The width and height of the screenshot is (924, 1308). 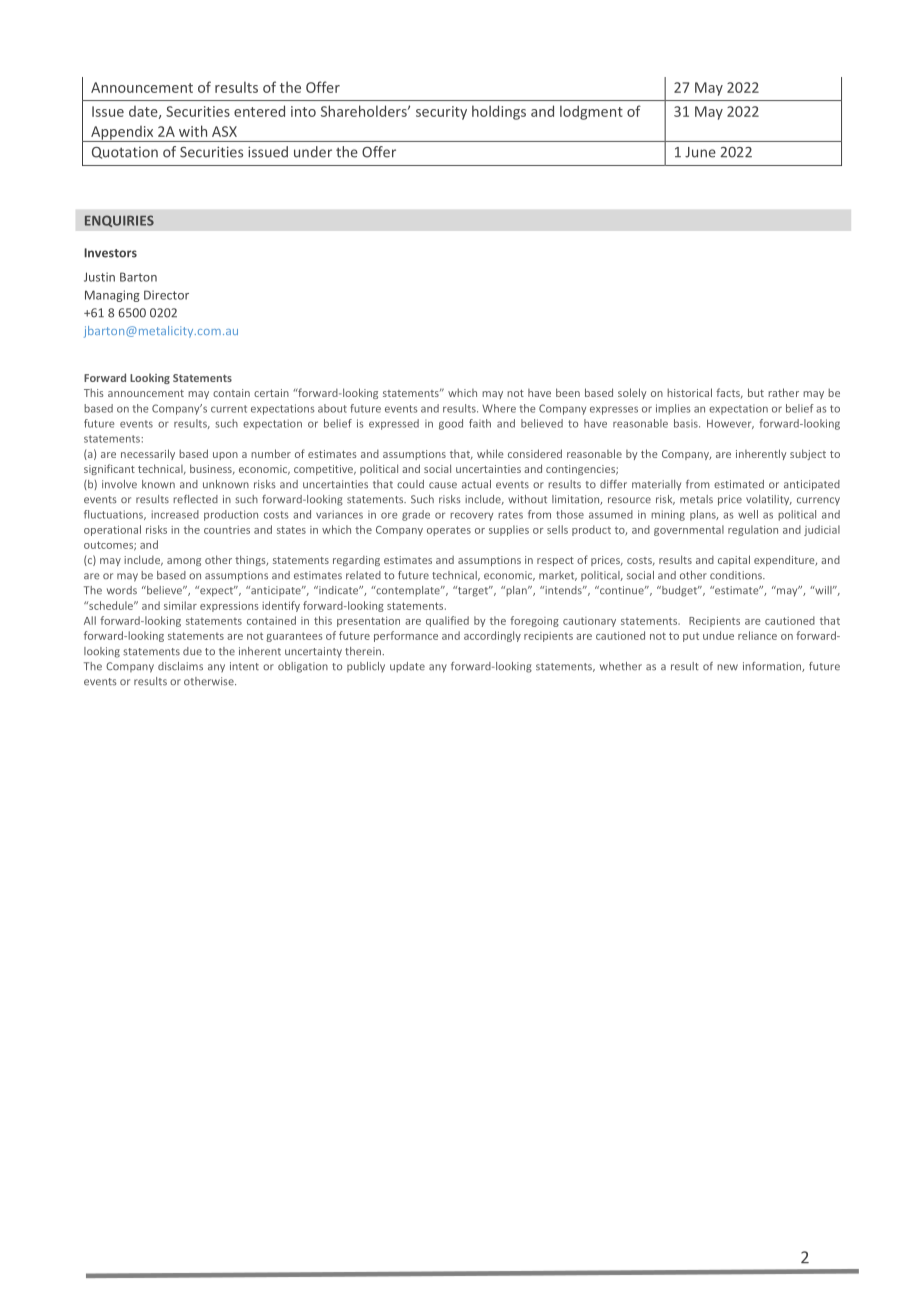 What do you see at coordinates (180, 666) in the screenshot?
I see `disclaims` at bounding box center [180, 666].
